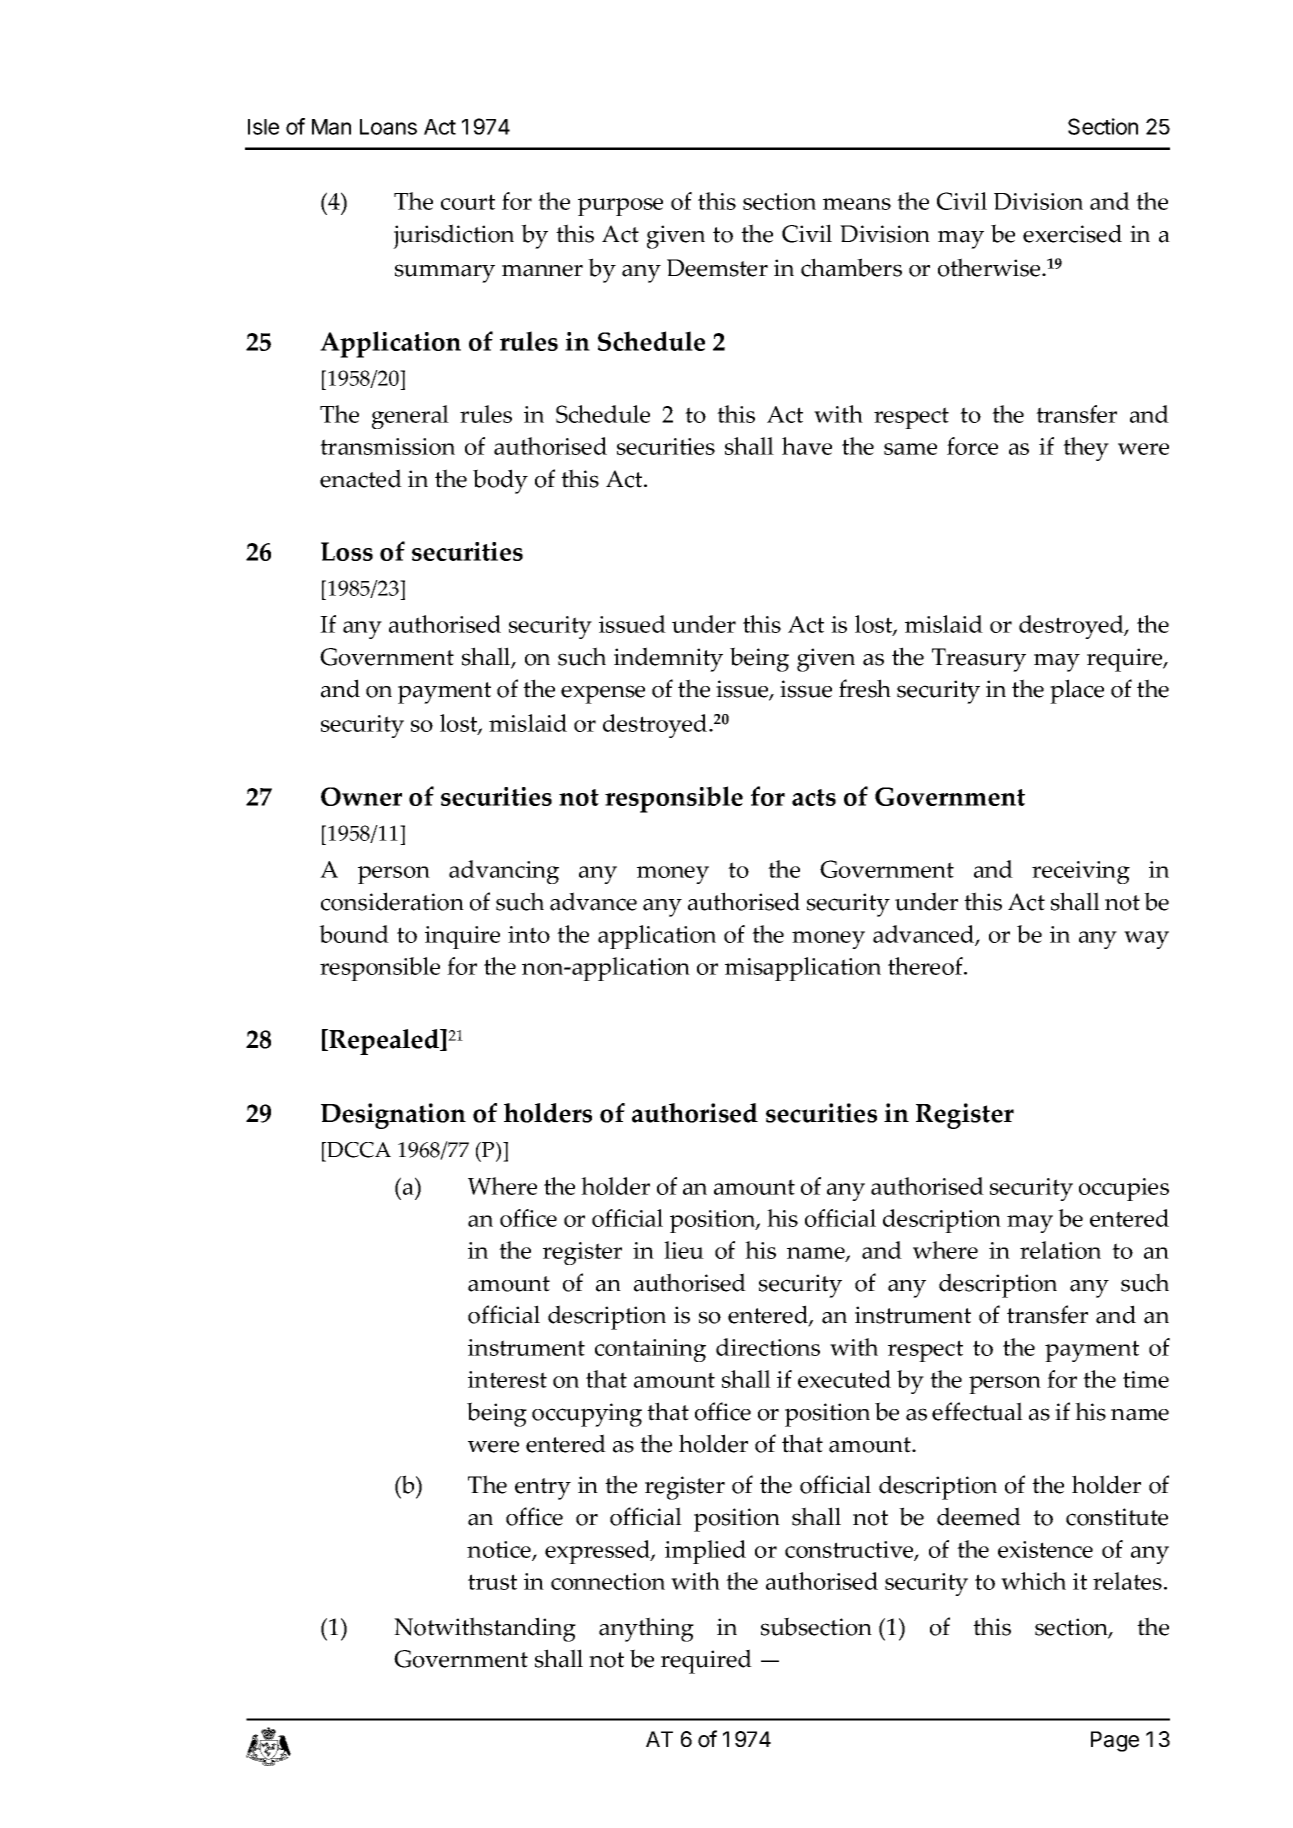 The width and height of the screenshot is (1293, 1828). Describe the element at coordinates (1115, 1741) in the screenshot. I see `Page` at that location.
